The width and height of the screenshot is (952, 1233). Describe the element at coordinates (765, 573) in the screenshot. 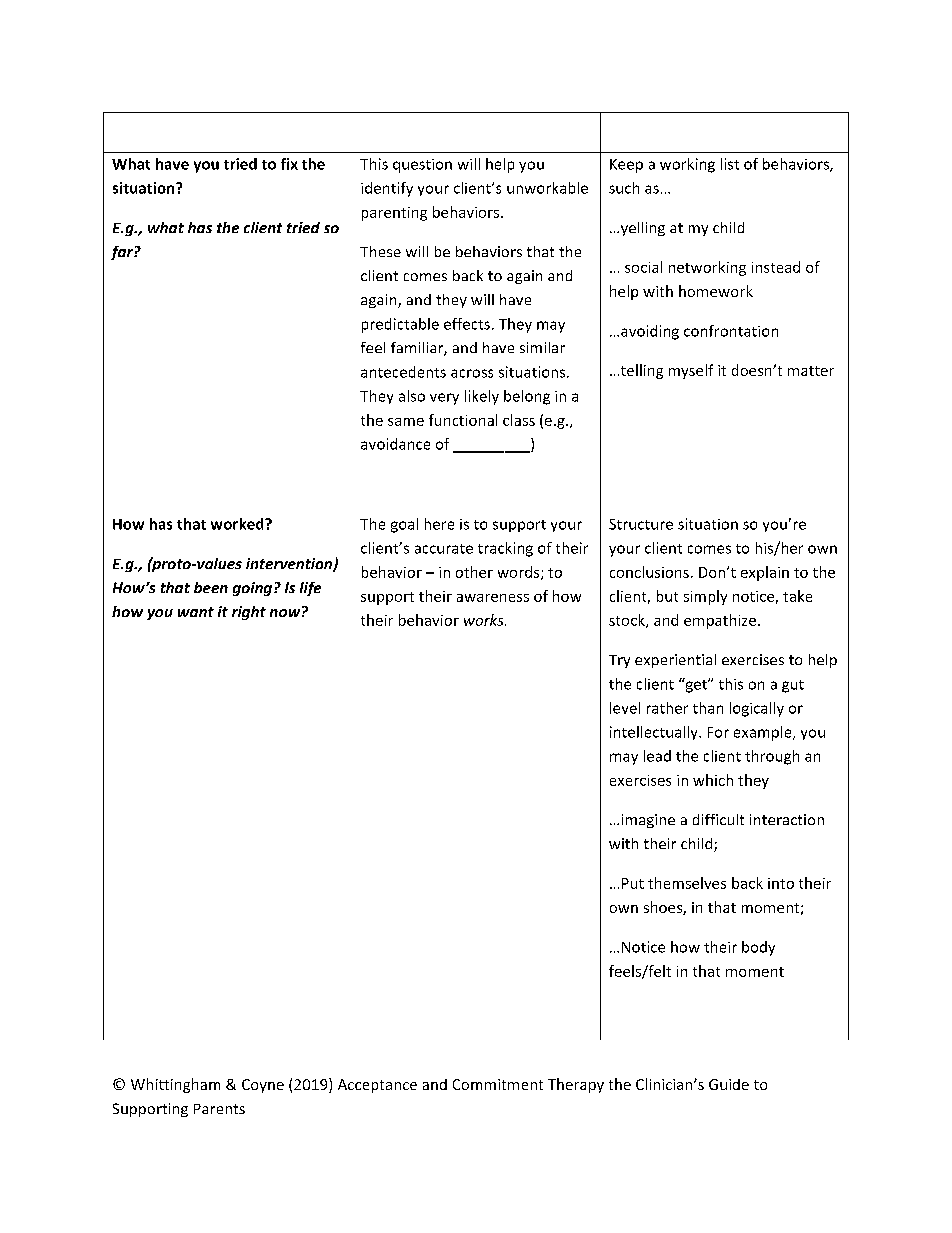

I see `explain` at that location.
